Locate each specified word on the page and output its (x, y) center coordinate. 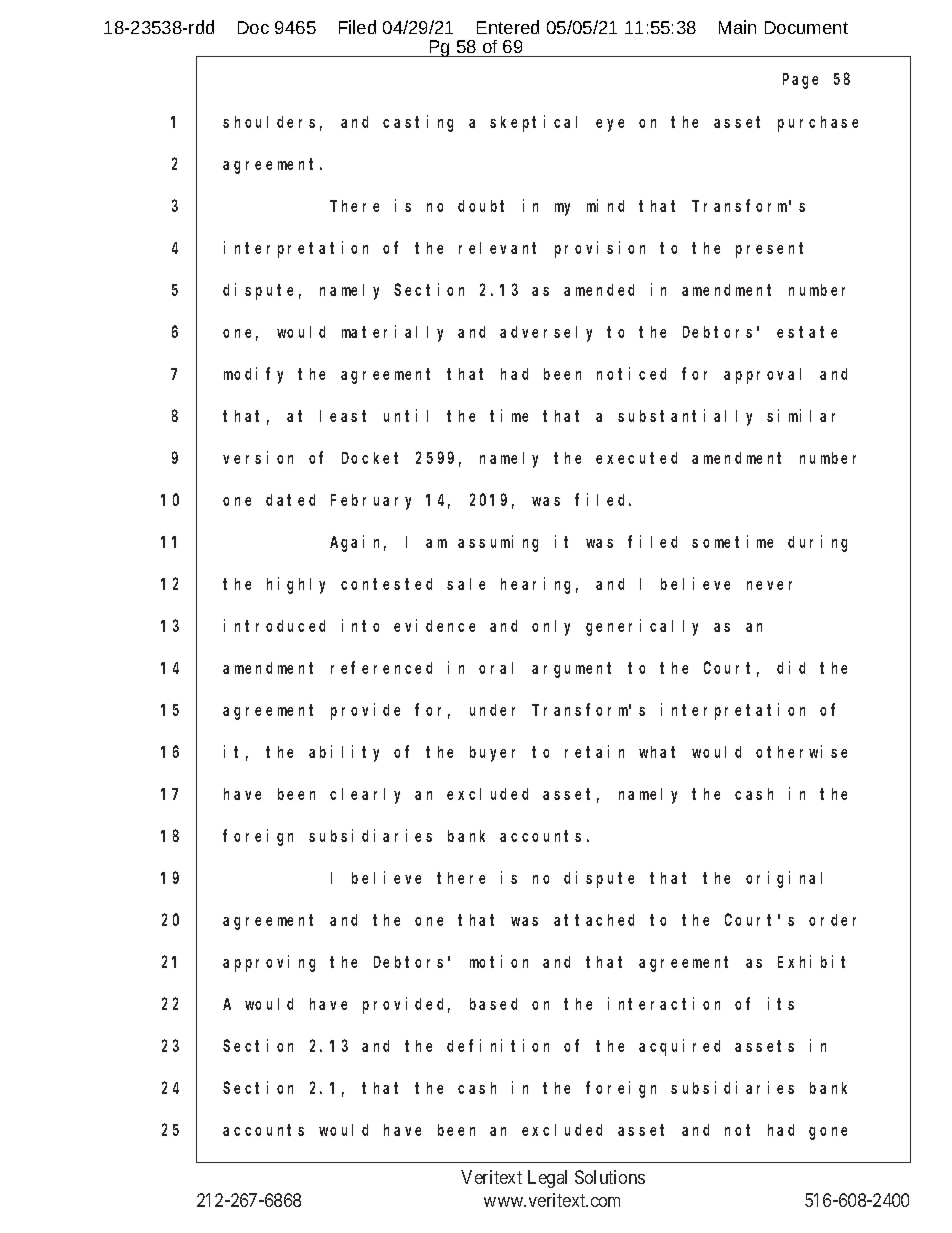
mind (605, 205)
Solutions (610, 1177)
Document (806, 27)
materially (392, 333)
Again (358, 543)
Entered (508, 27)
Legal (547, 1179)
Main (737, 27)
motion (499, 961)
